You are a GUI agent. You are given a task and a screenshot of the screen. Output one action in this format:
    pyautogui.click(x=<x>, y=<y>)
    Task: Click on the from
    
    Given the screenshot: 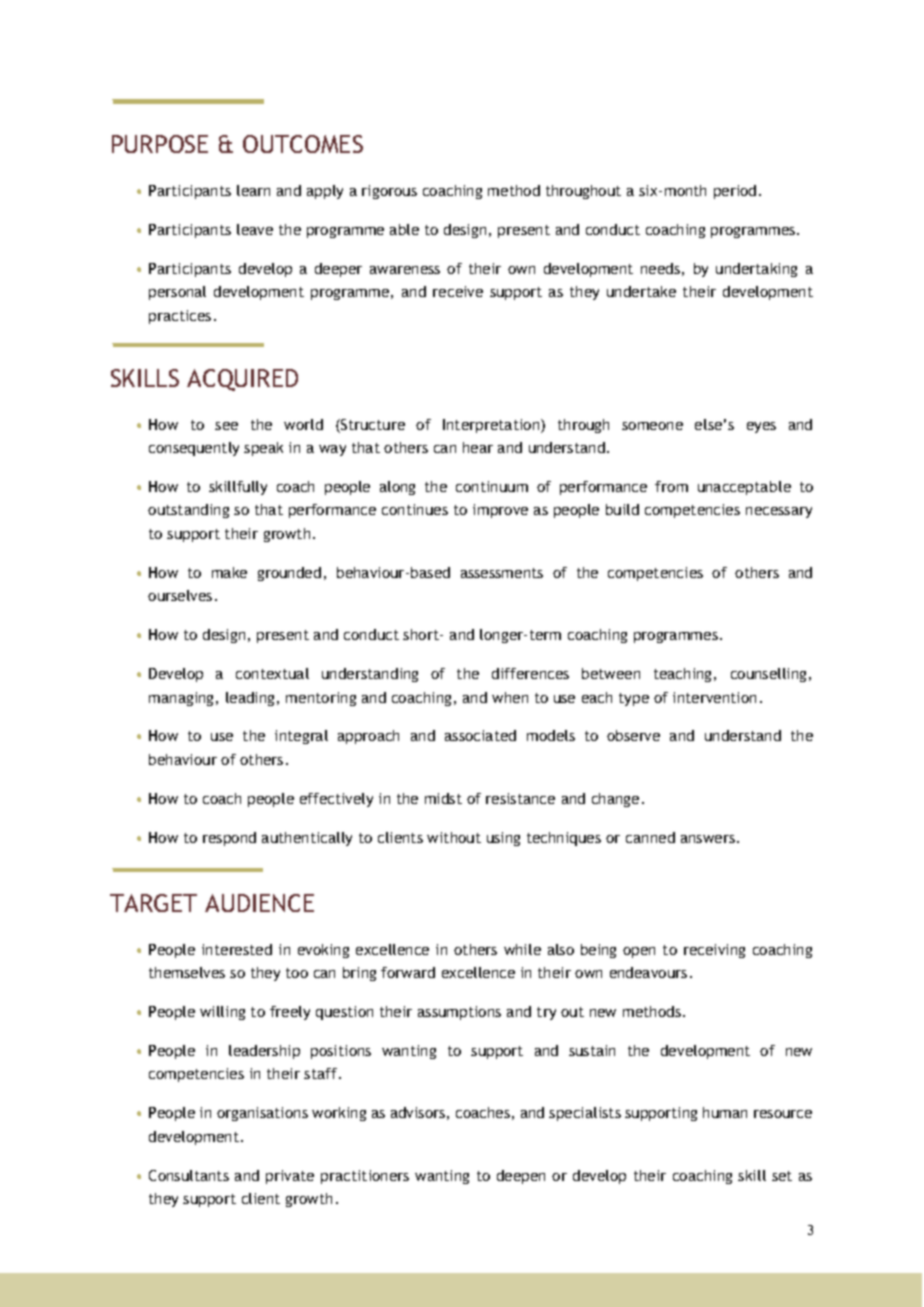 What is the action you would take?
    pyautogui.click(x=671, y=486)
